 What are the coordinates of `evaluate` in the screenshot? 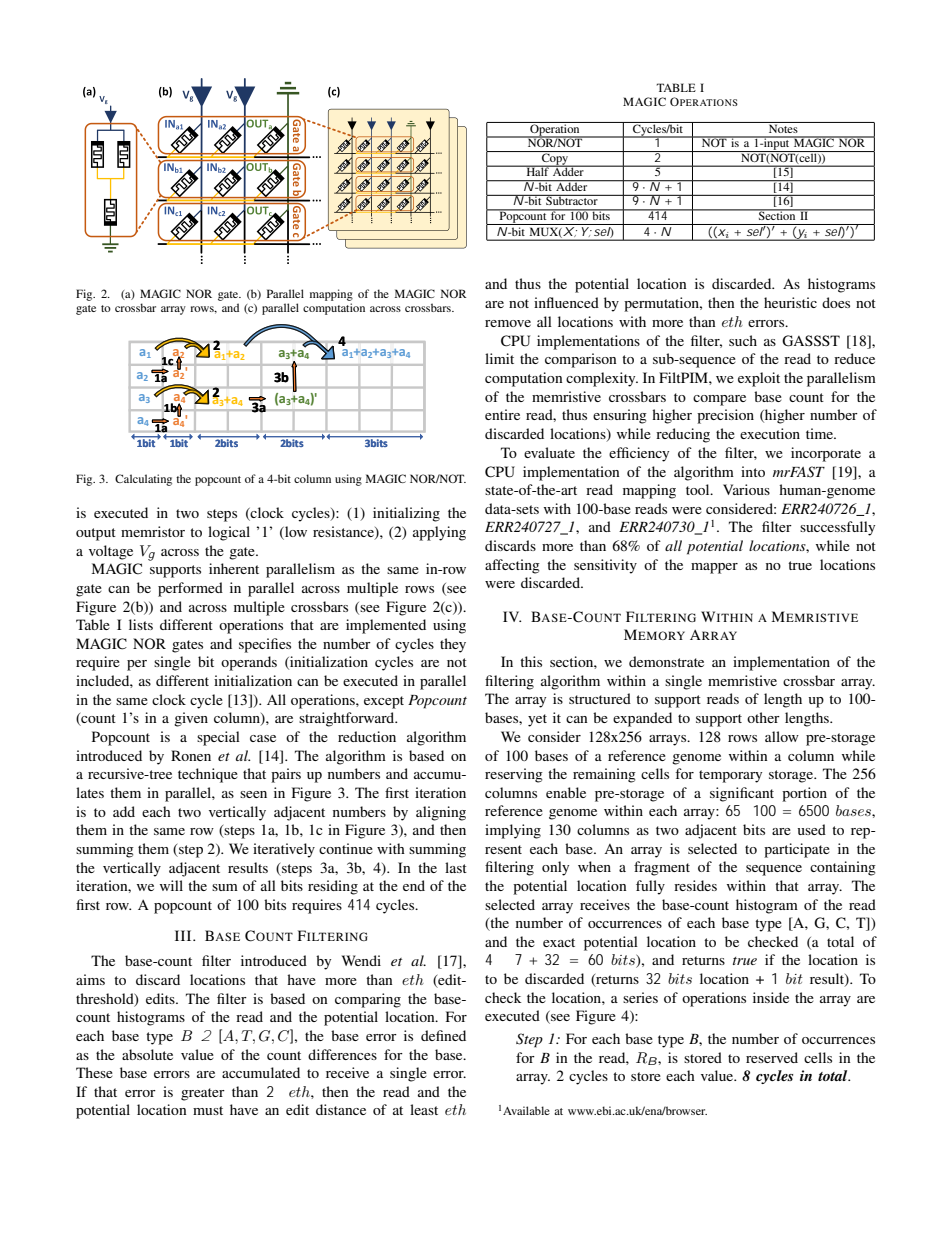 It's located at (549, 452).
